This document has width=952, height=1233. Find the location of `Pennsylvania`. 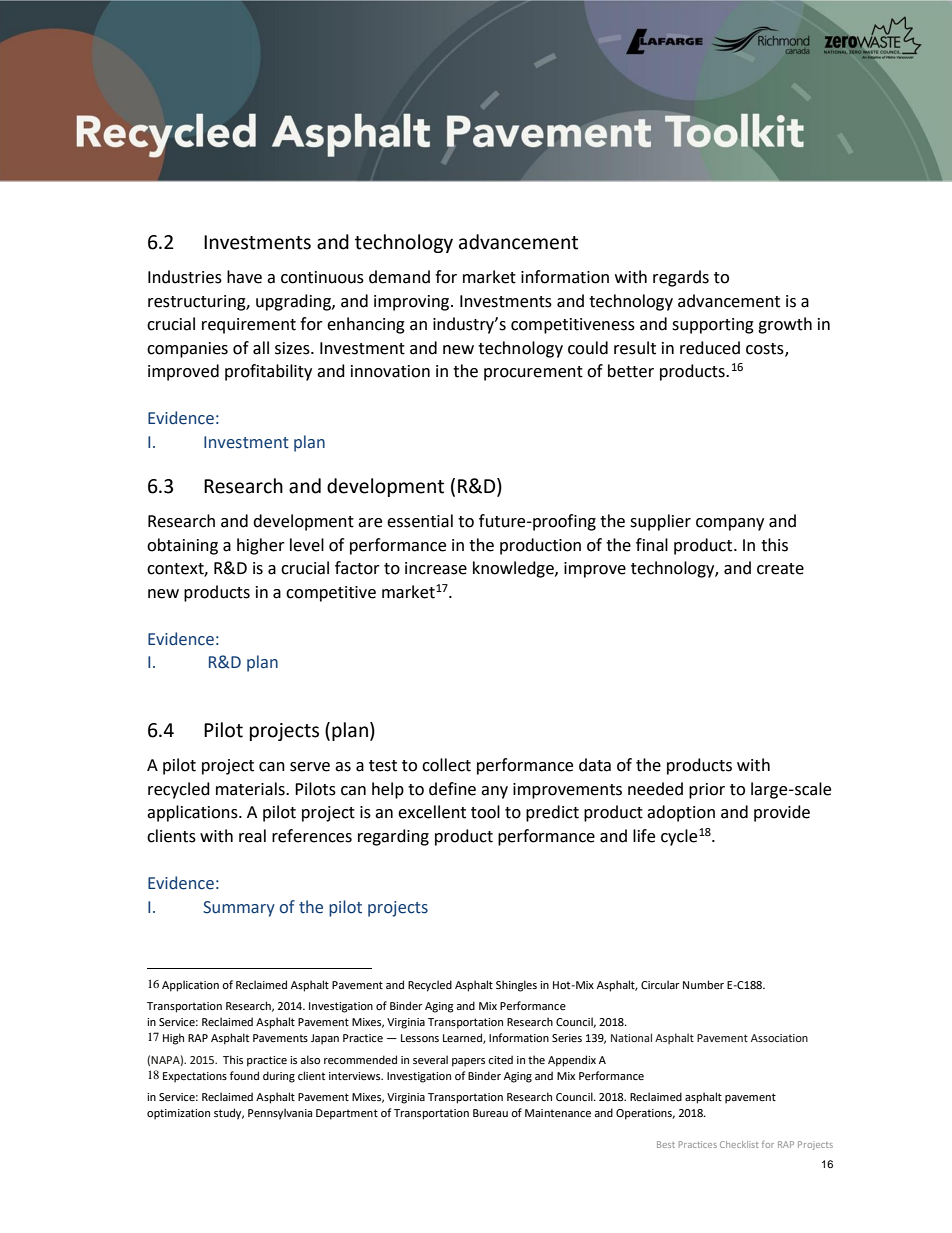

Pennsylvania is located at coordinates (280, 1114).
